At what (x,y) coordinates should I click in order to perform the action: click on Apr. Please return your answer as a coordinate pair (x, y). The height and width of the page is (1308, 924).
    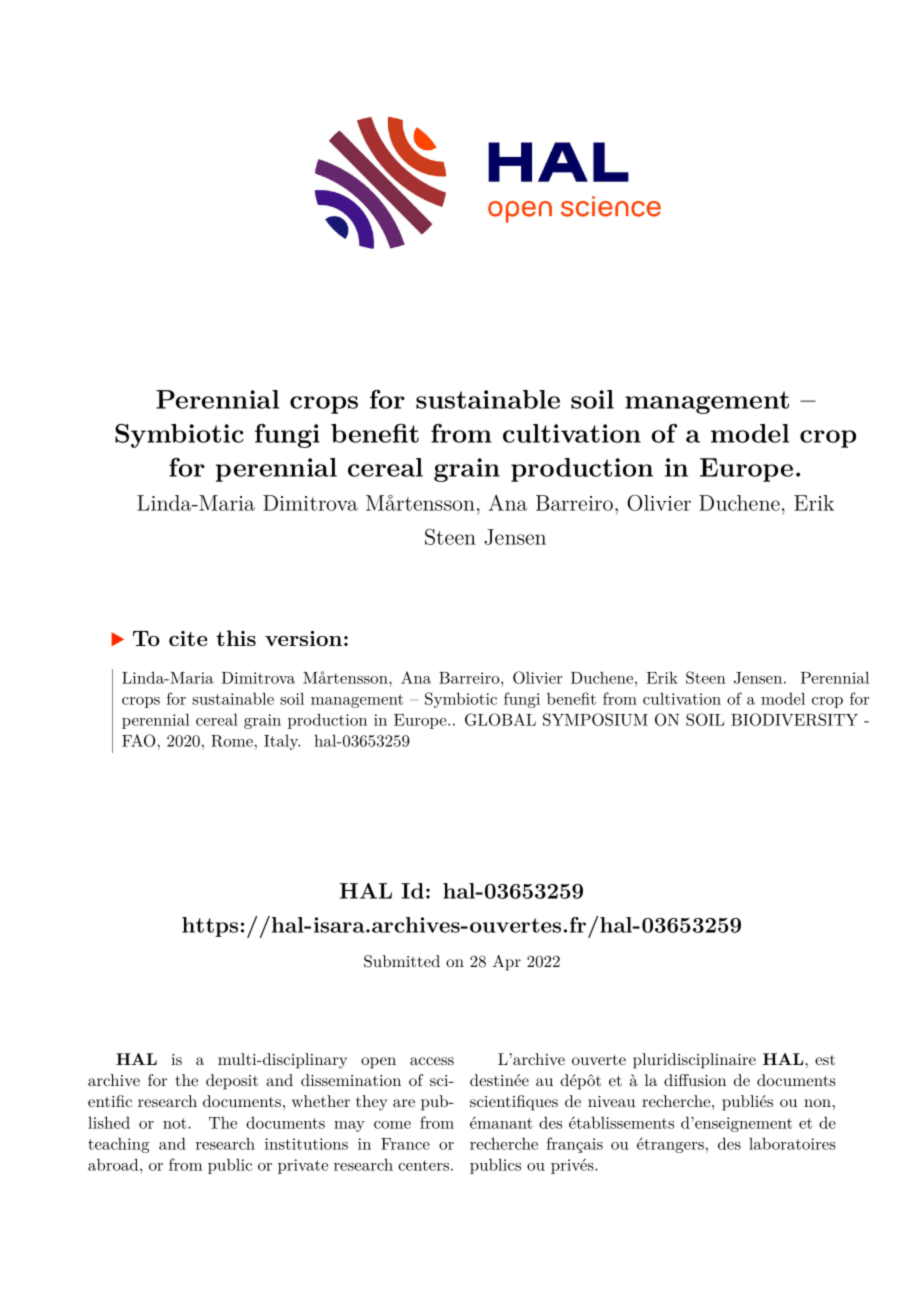
    Looking at the image, I should click on (507, 963).
